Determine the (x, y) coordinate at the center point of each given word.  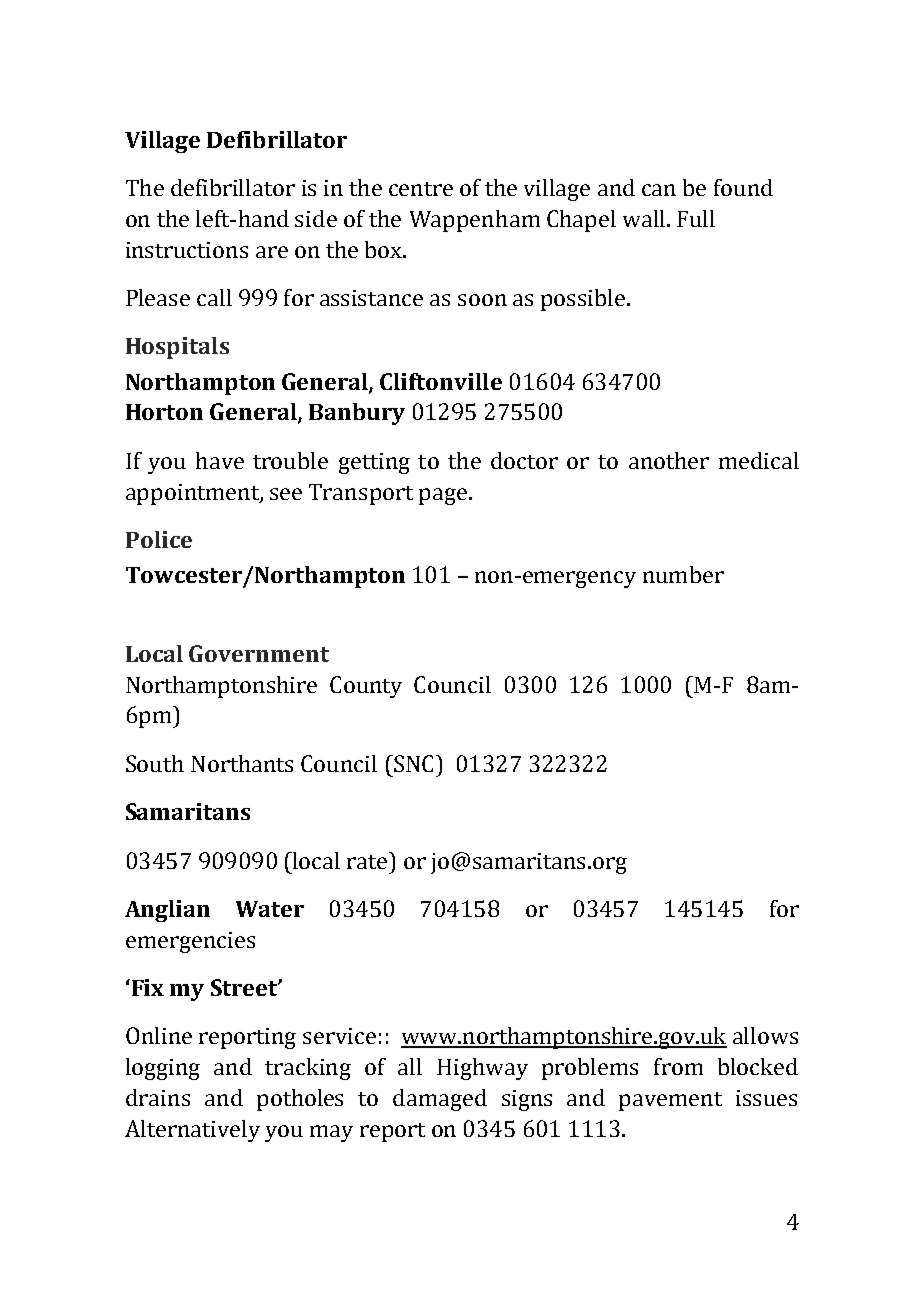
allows (765, 1035)
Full (696, 218)
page (443, 496)
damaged (440, 1100)
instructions (187, 250)
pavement (670, 1101)
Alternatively (192, 1131)
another (669, 460)
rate (368, 860)
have (220, 460)
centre (421, 189)
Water (270, 909)
